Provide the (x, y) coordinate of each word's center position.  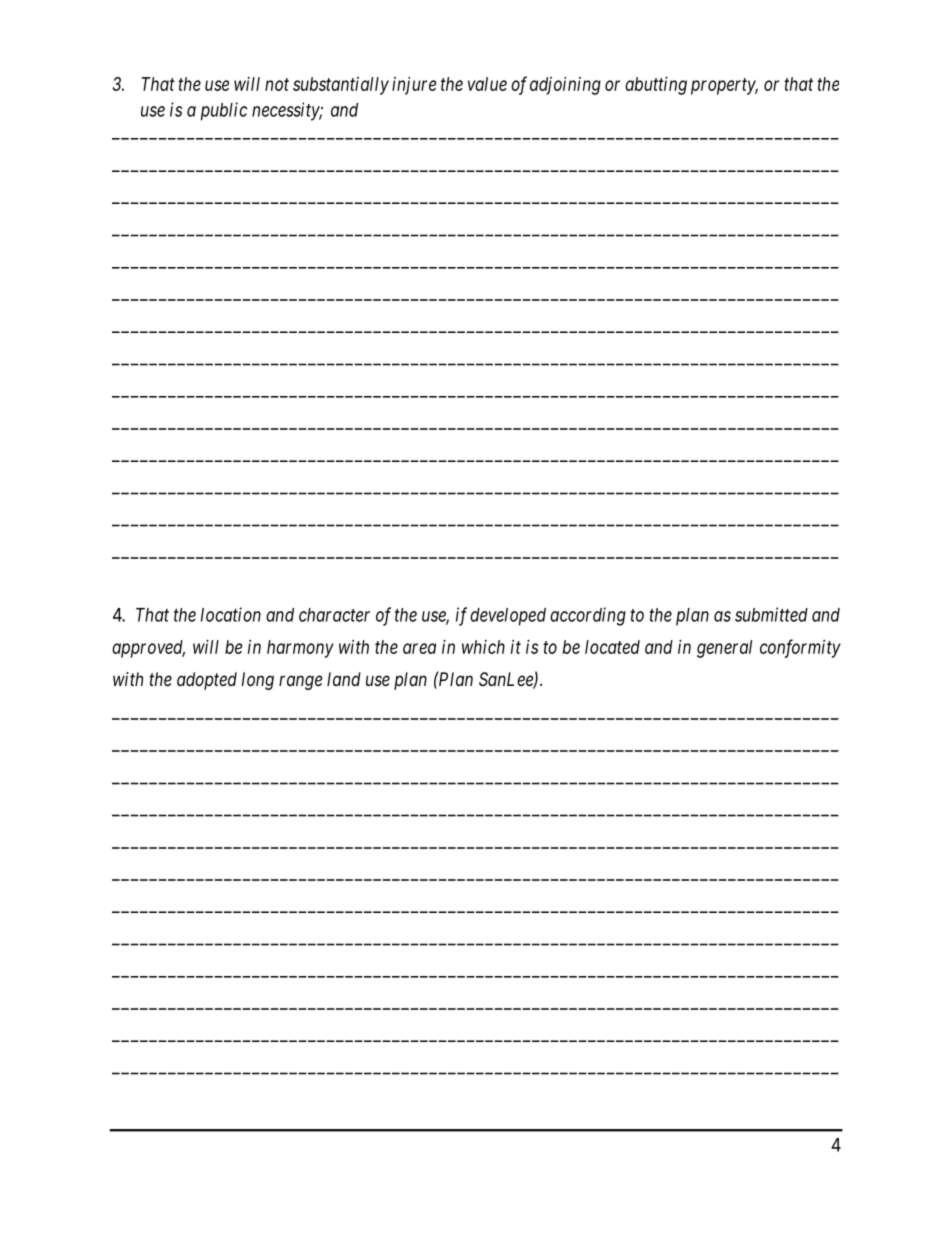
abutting (656, 86)
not (277, 84)
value (487, 84)
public (224, 111)
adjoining (565, 86)
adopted (207, 681)
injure (414, 86)
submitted (771, 614)
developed (508, 617)
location (231, 614)
